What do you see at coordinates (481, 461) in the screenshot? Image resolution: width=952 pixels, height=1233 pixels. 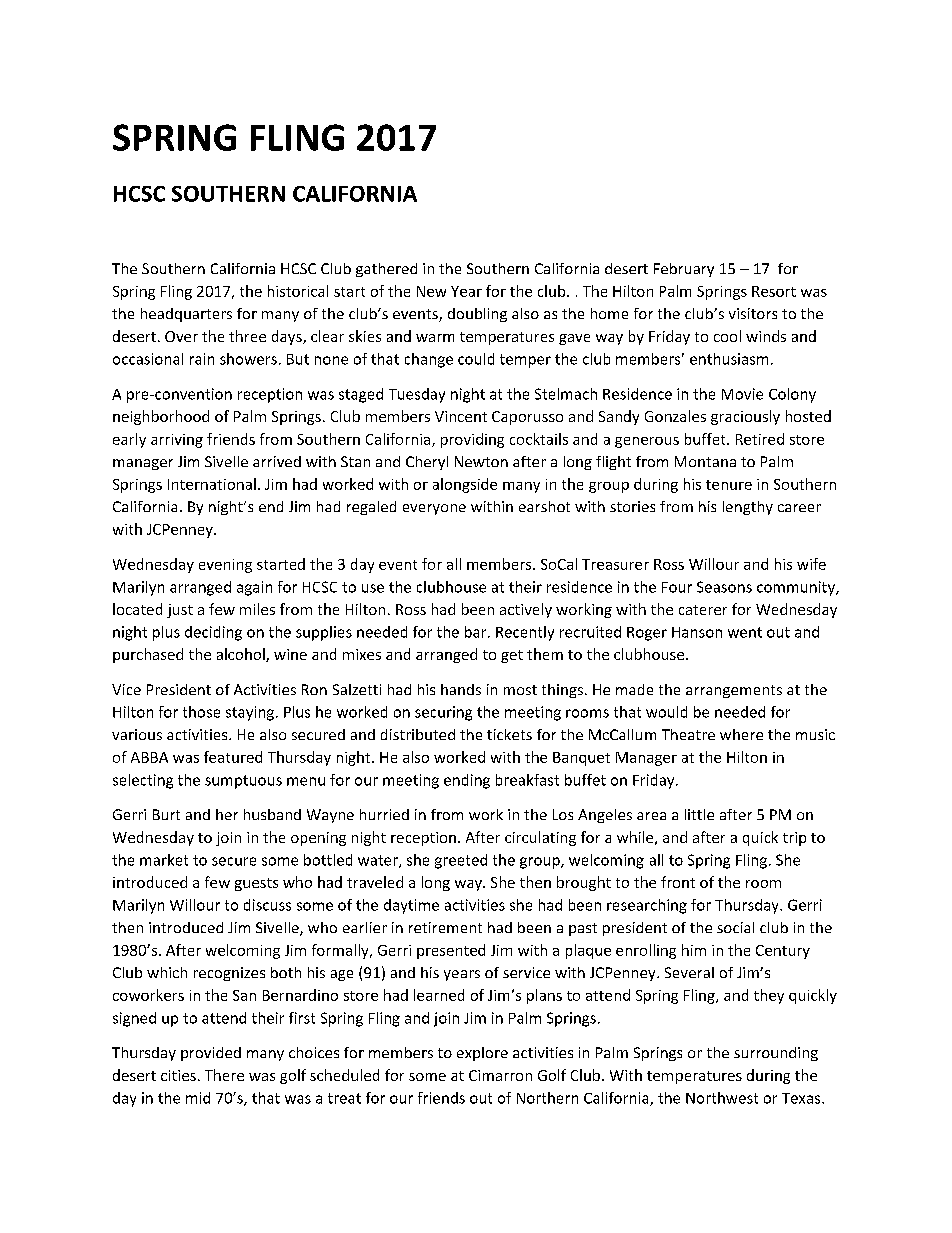 I see `Newton` at bounding box center [481, 461].
